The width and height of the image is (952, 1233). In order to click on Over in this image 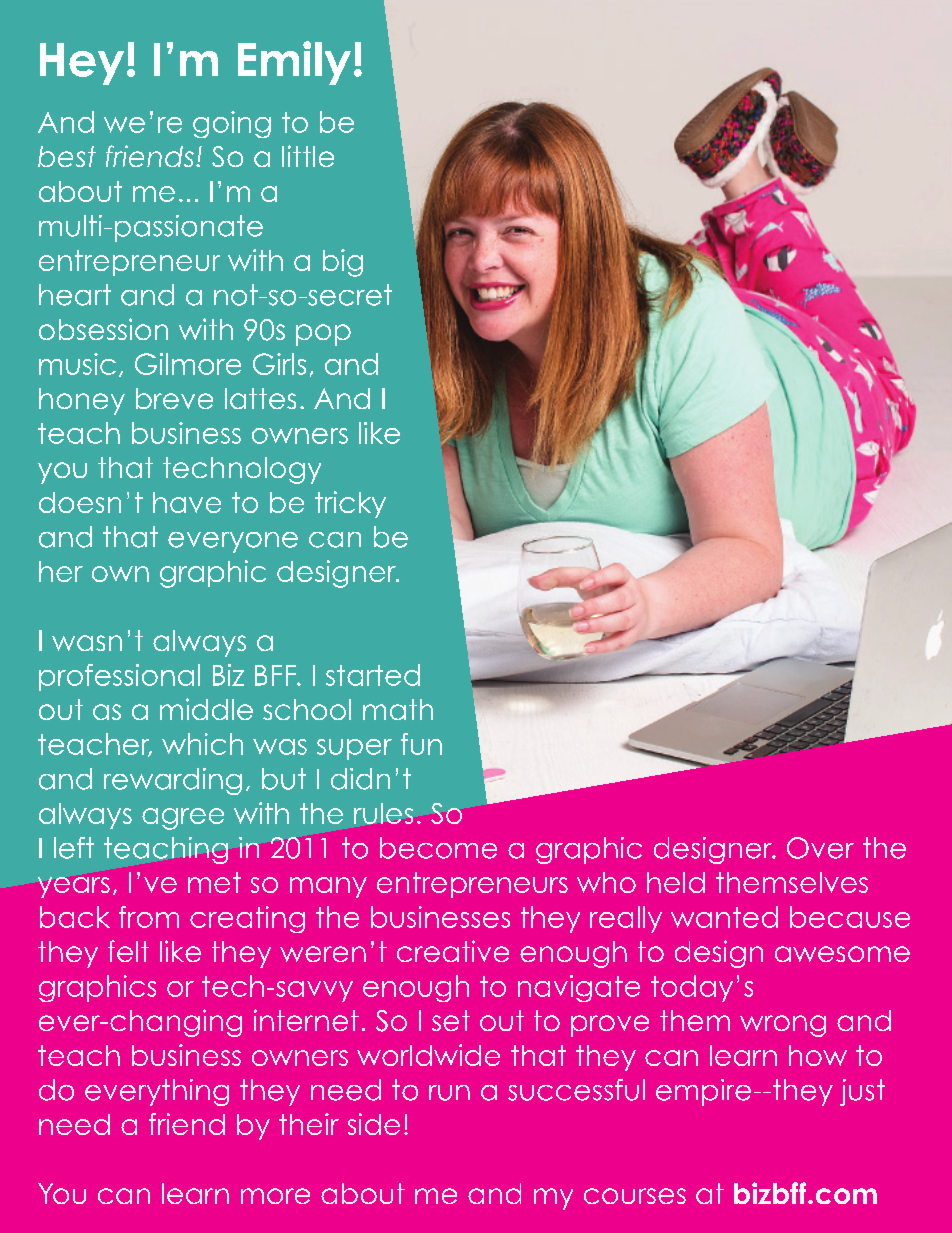, I will do `click(820, 848)`.
